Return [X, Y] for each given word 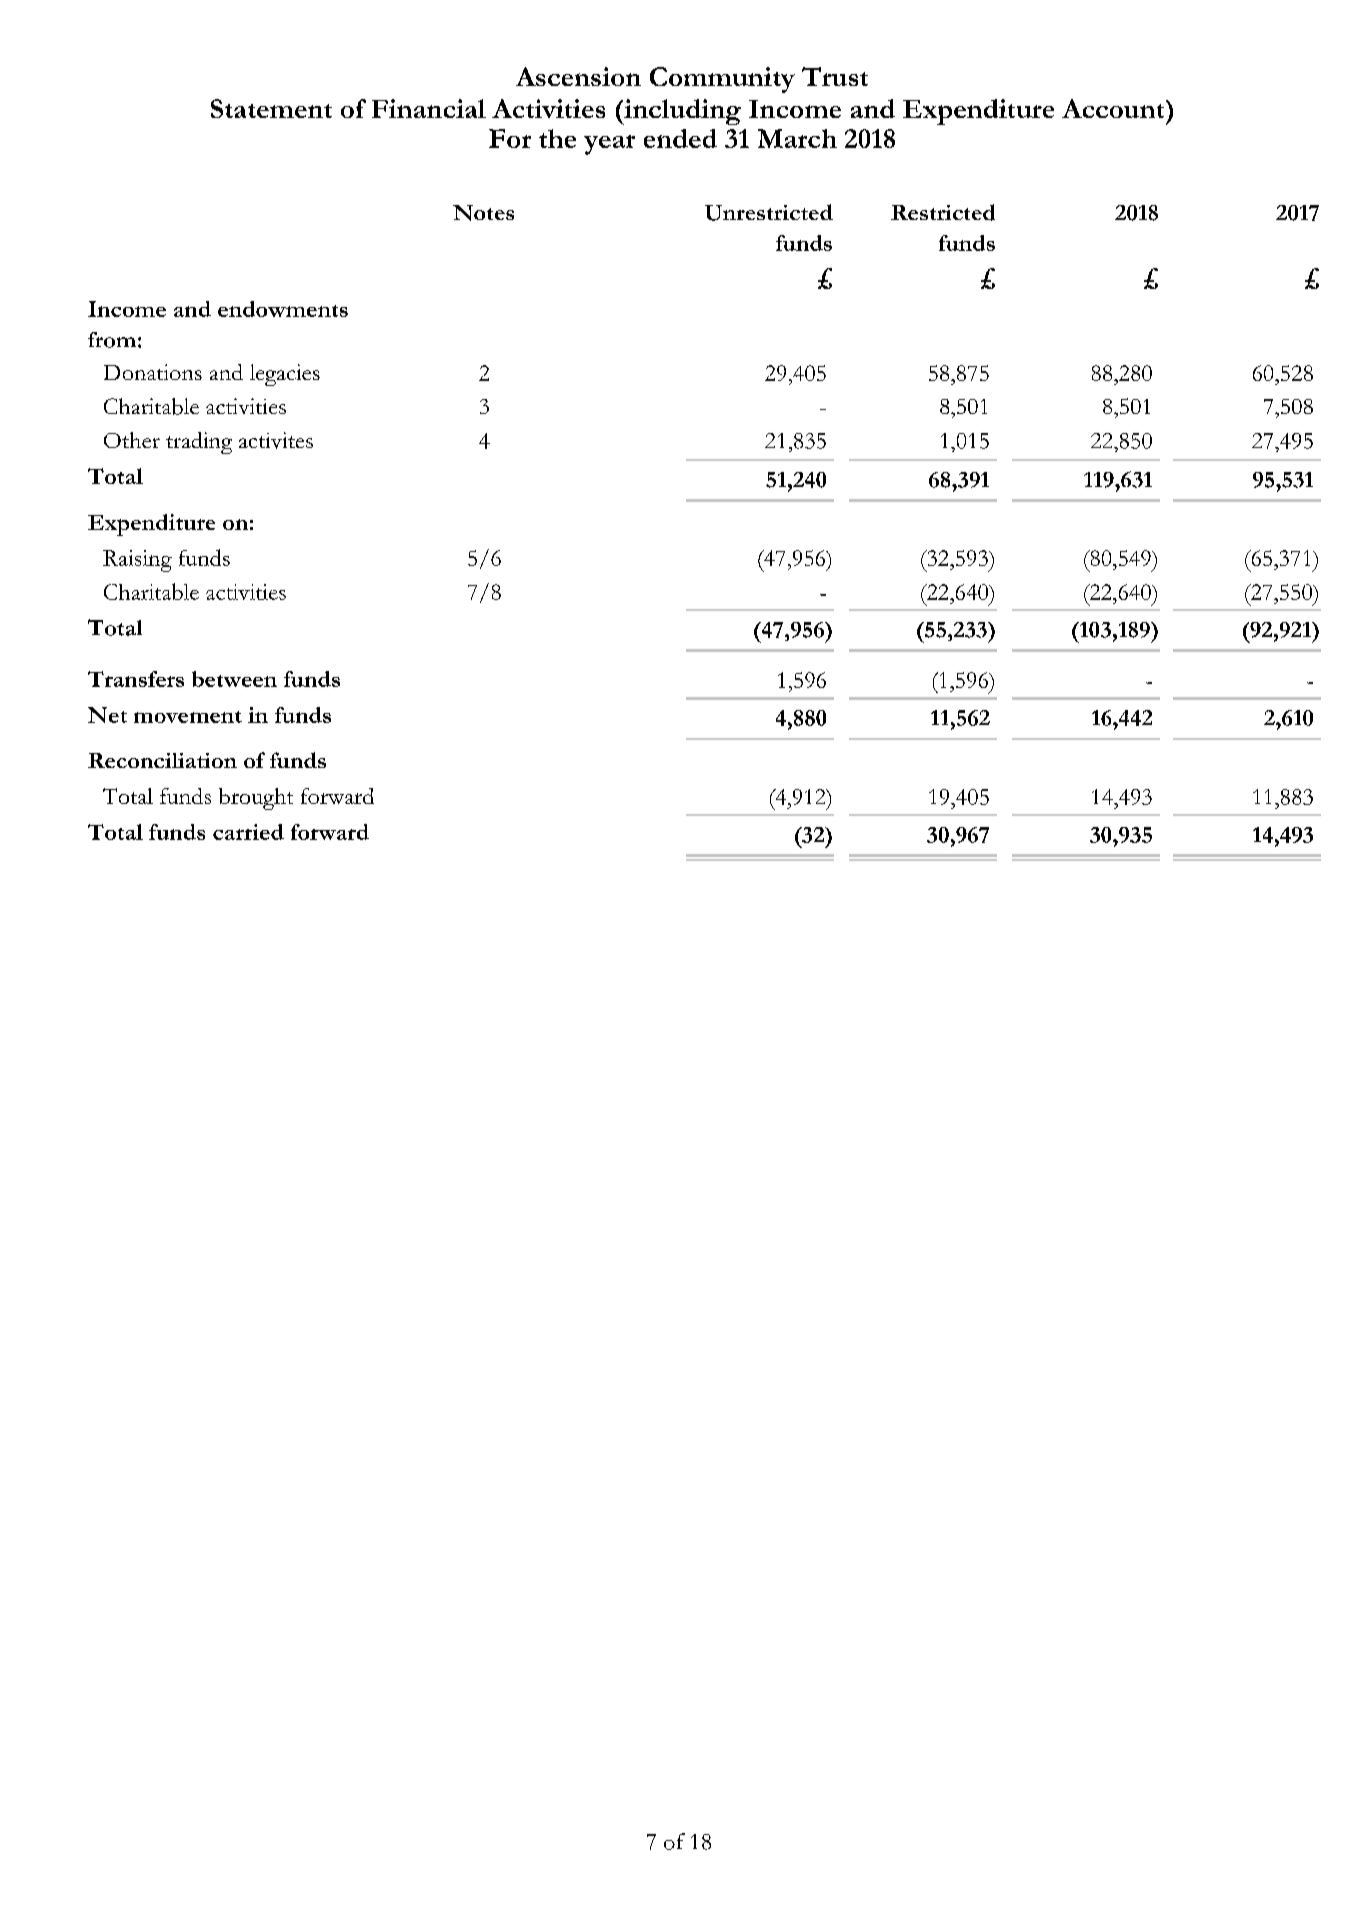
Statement [271, 108]
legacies [285, 375]
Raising [137, 561]
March [797, 138]
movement [188, 717]
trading [199, 443]
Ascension [578, 76]
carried [248, 832]
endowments [283, 309]
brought [256, 799]
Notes [483, 213]
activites [276, 440]
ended [680, 138]
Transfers [136, 679]
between [234, 679]
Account [1114, 108]
